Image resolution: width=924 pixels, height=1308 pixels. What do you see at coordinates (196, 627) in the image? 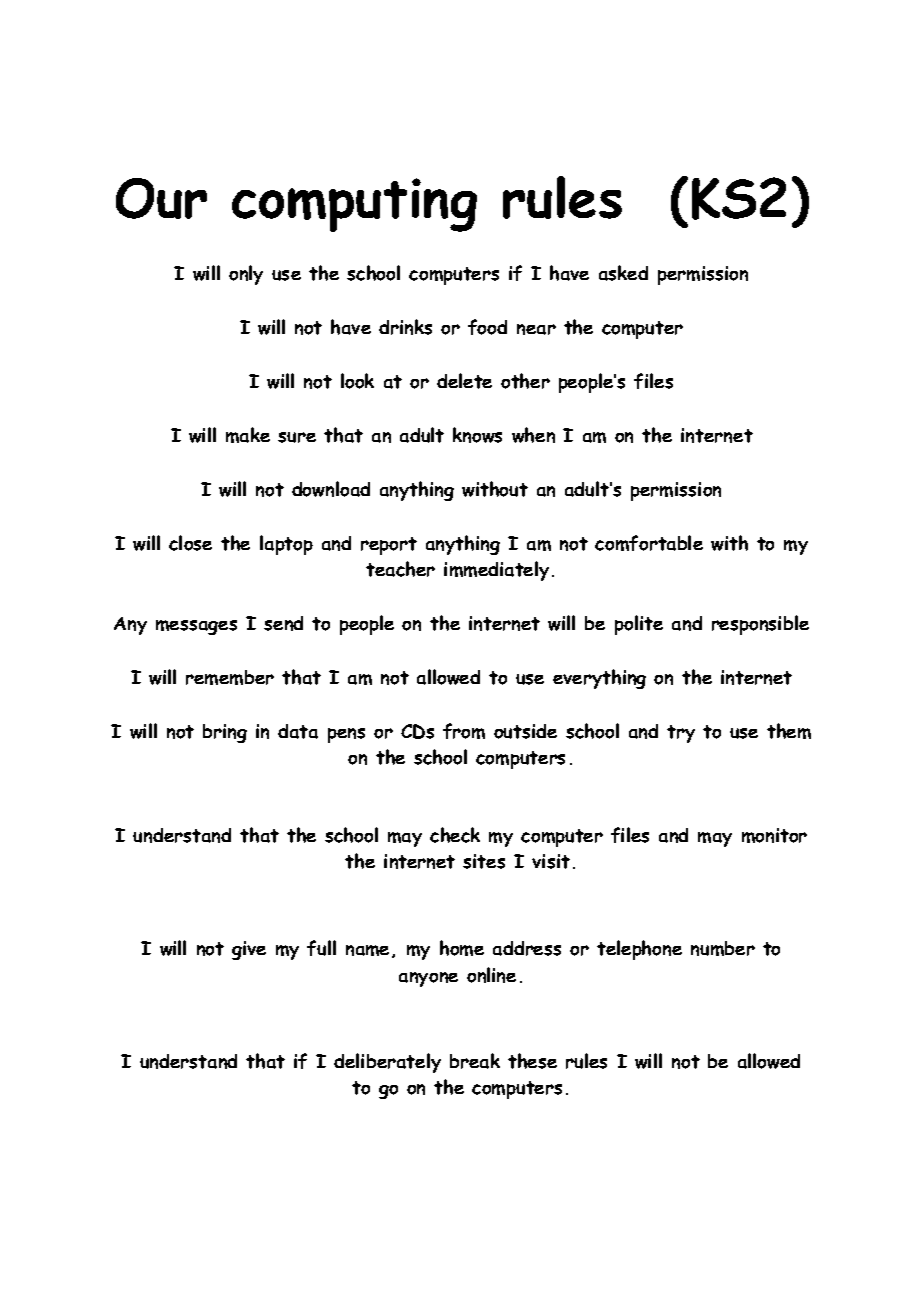
I see `messages` at bounding box center [196, 627].
